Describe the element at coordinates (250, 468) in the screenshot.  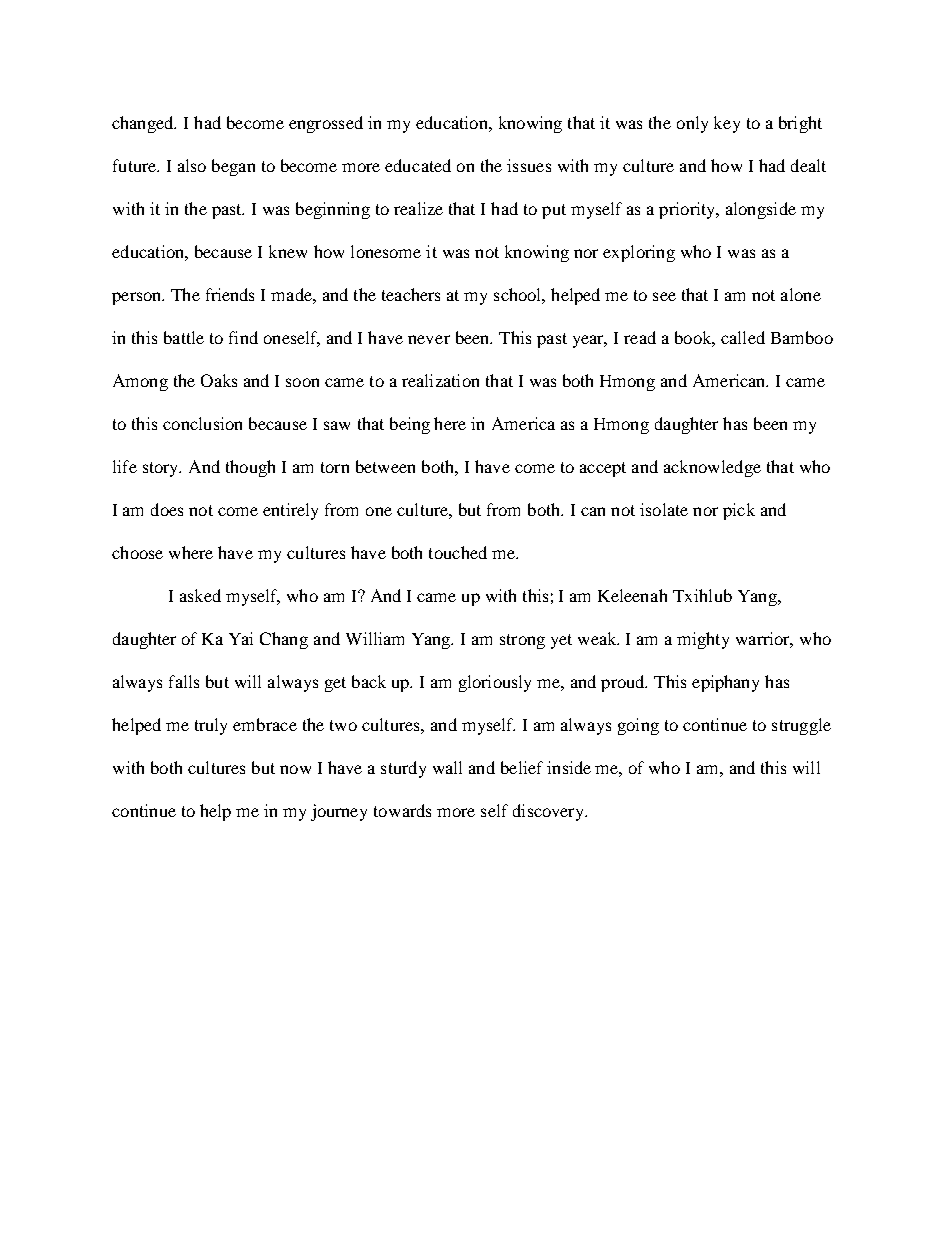
I see `though` at that location.
